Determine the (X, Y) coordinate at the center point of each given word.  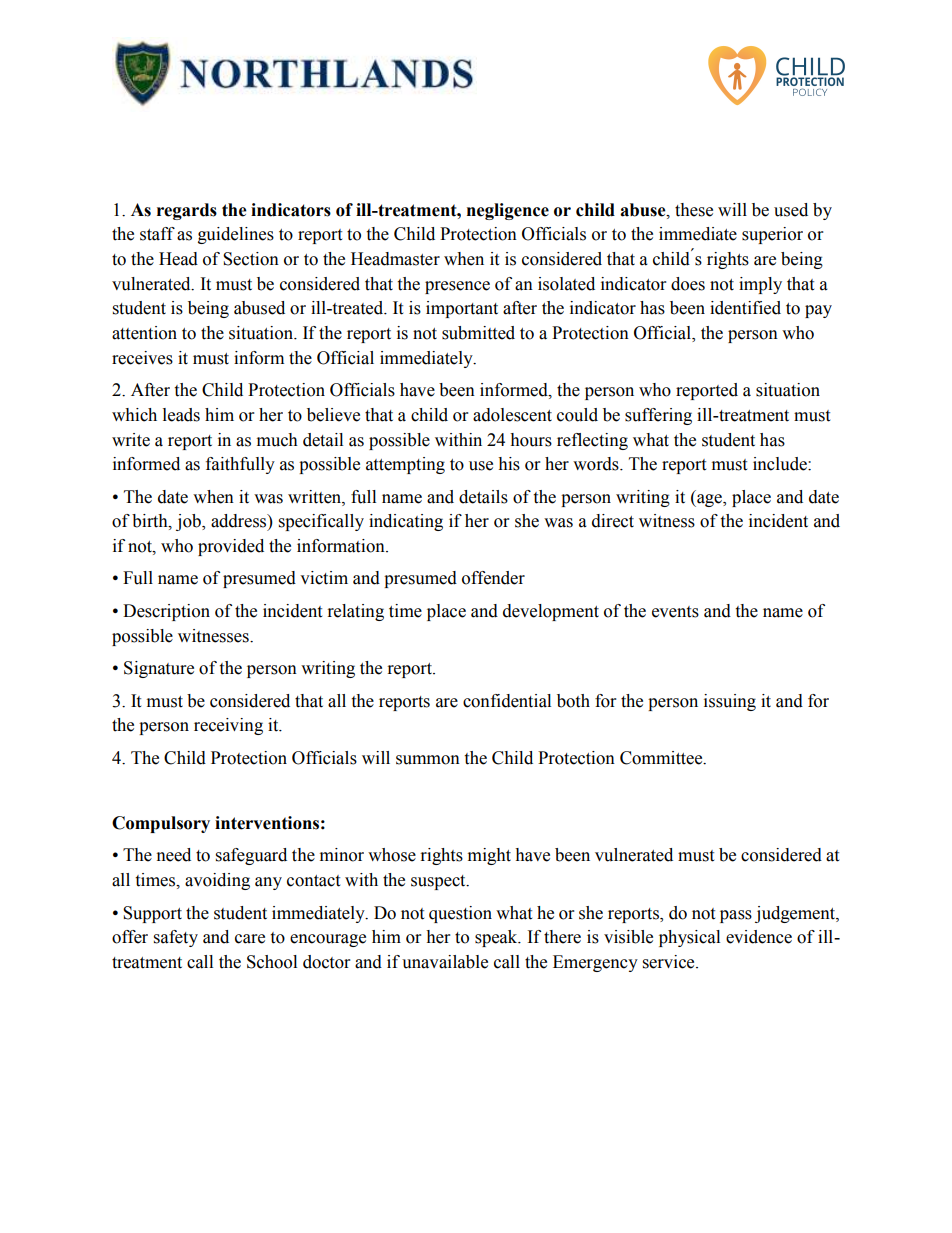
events (675, 612)
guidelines (236, 235)
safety (176, 938)
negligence (508, 211)
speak (497, 938)
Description (166, 612)
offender (493, 578)
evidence (759, 937)
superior (772, 235)
